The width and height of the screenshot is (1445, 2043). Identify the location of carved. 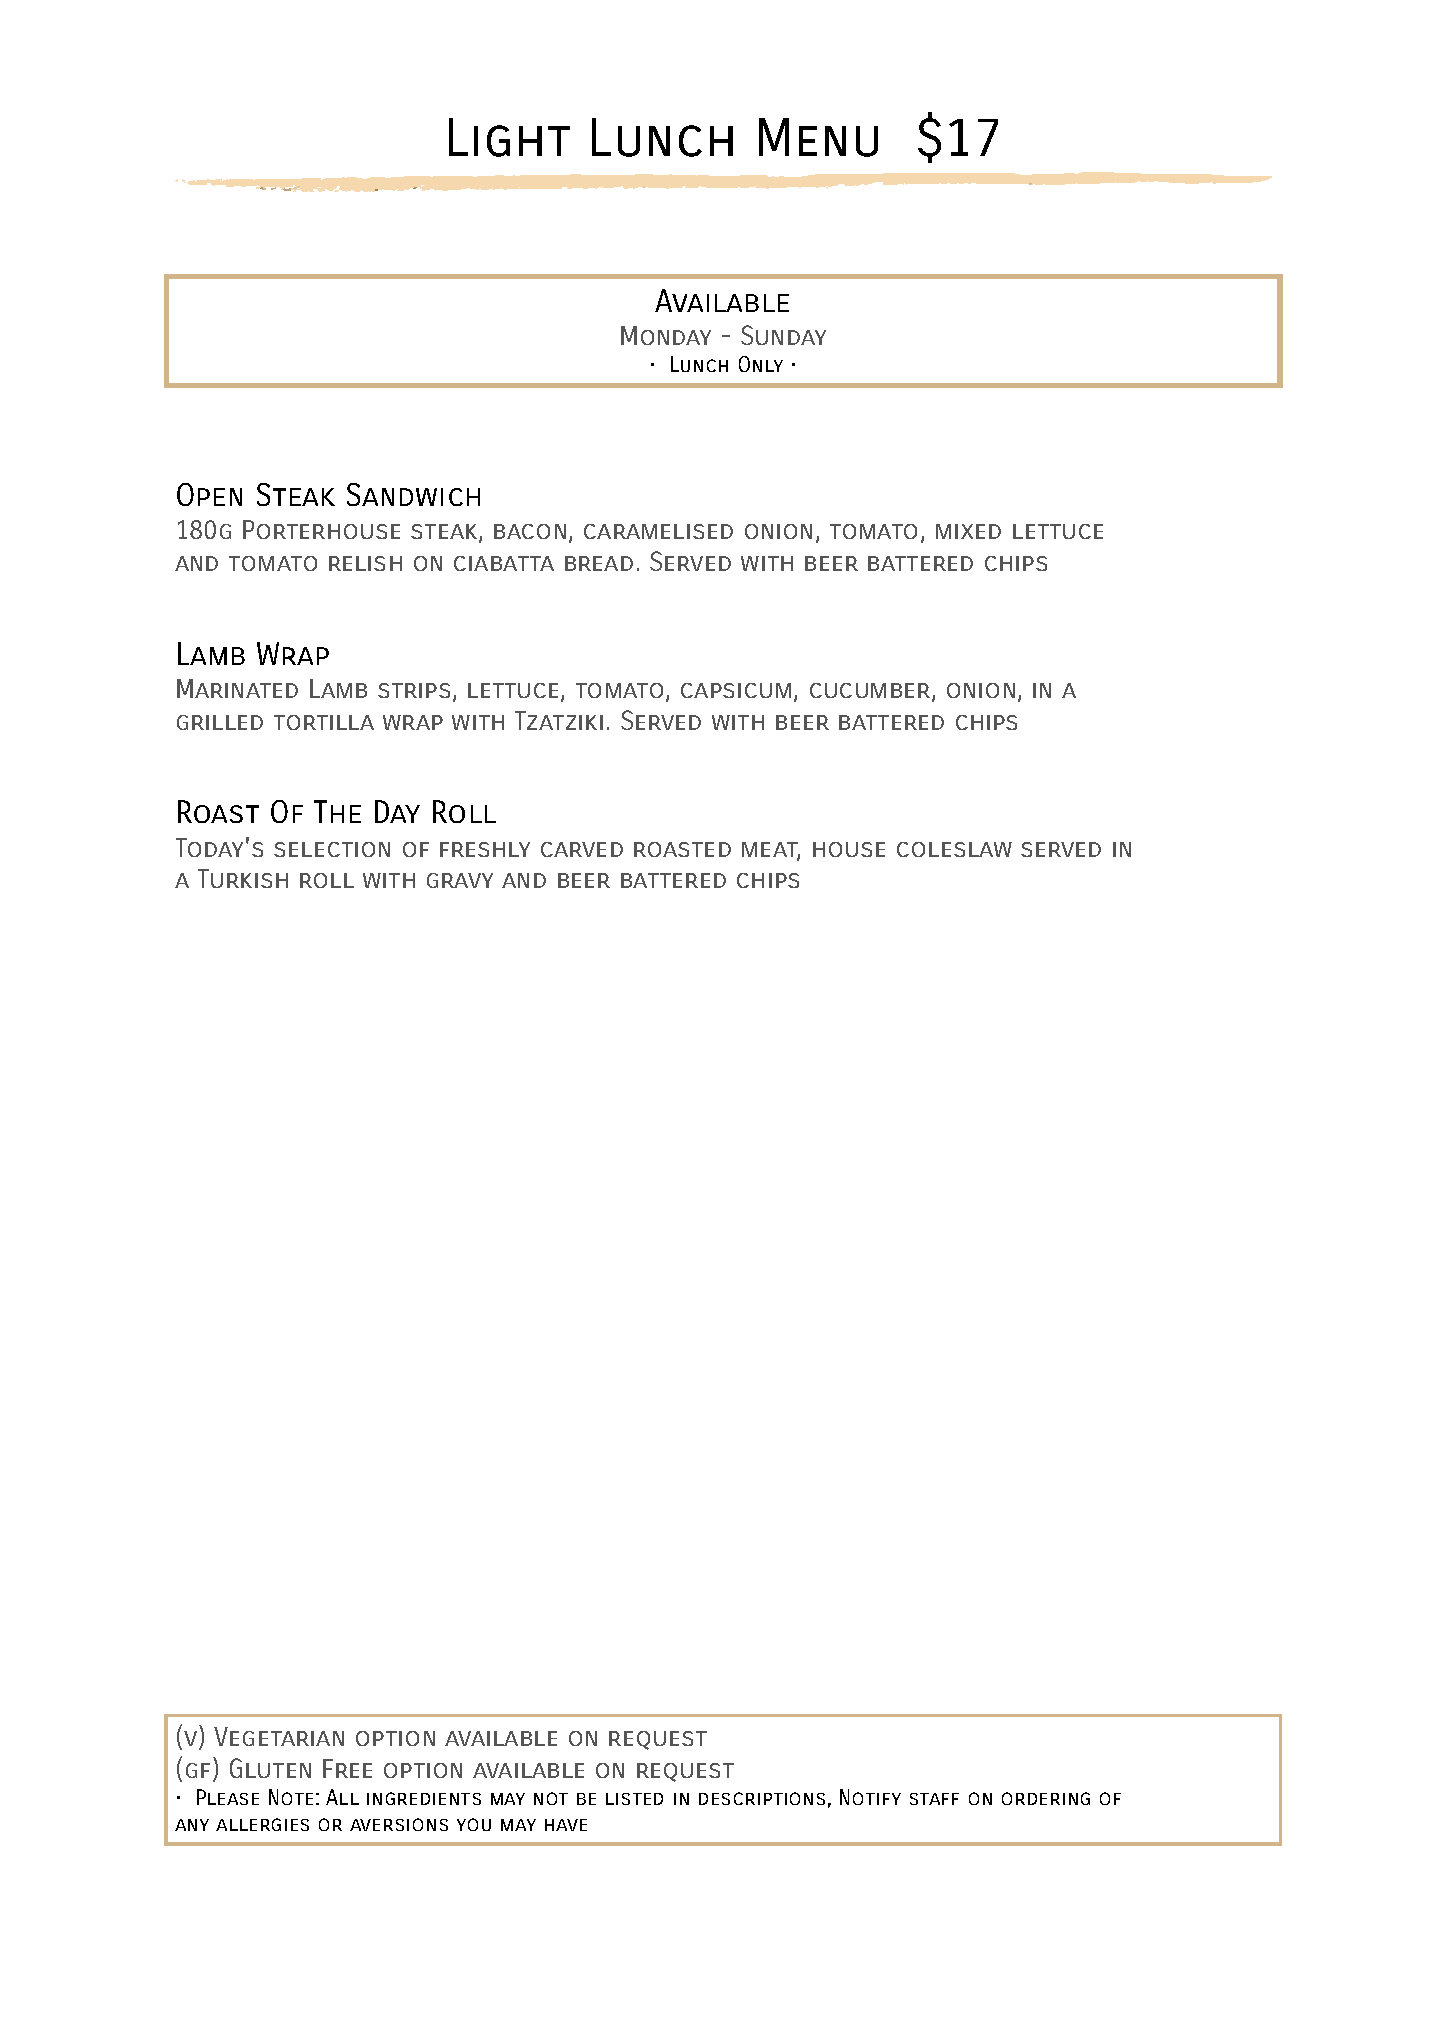
(582, 849).
